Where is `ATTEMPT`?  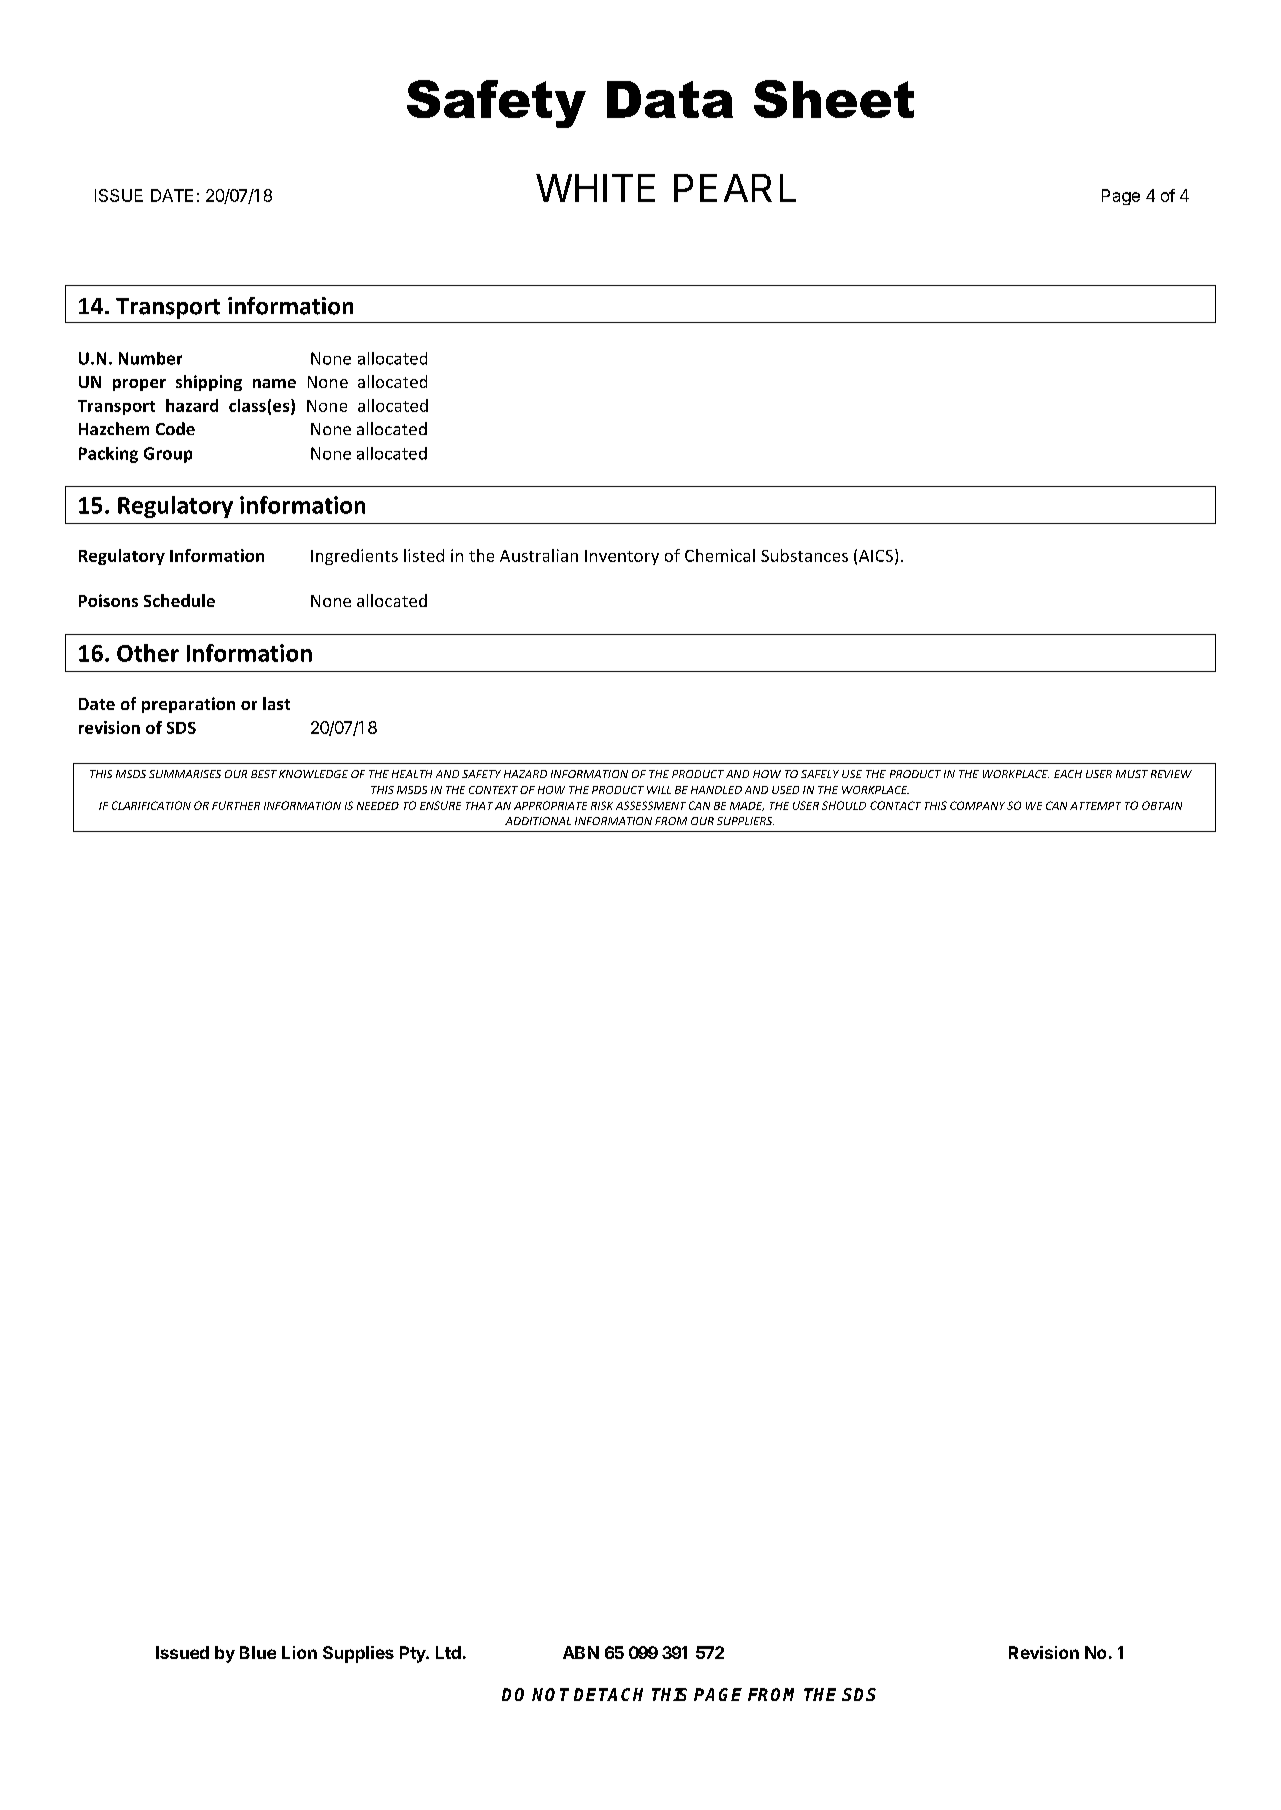
ATTEMPT is located at coordinates (1095, 806).
